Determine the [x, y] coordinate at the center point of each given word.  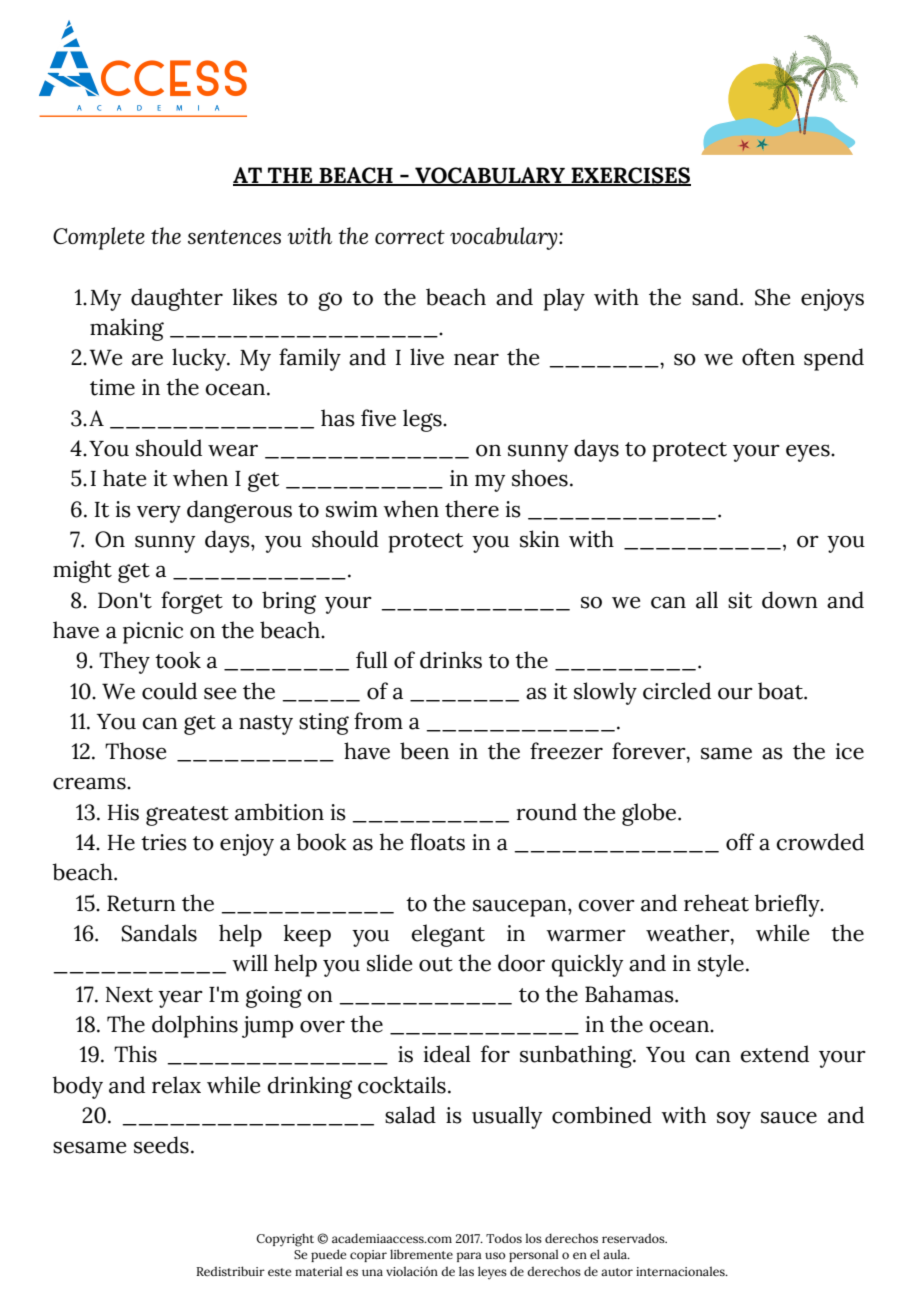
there [472, 509]
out [436, 964]
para [469, 1257]
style [721, 965]
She [772, 297]
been [424, 751]
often [768, 357]
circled [677, 691]
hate [124, 478]
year [180, 999]
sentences [234, 237]
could [169, 691]
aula [616, 1254]
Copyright [285, 1240]
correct [410, 237]
